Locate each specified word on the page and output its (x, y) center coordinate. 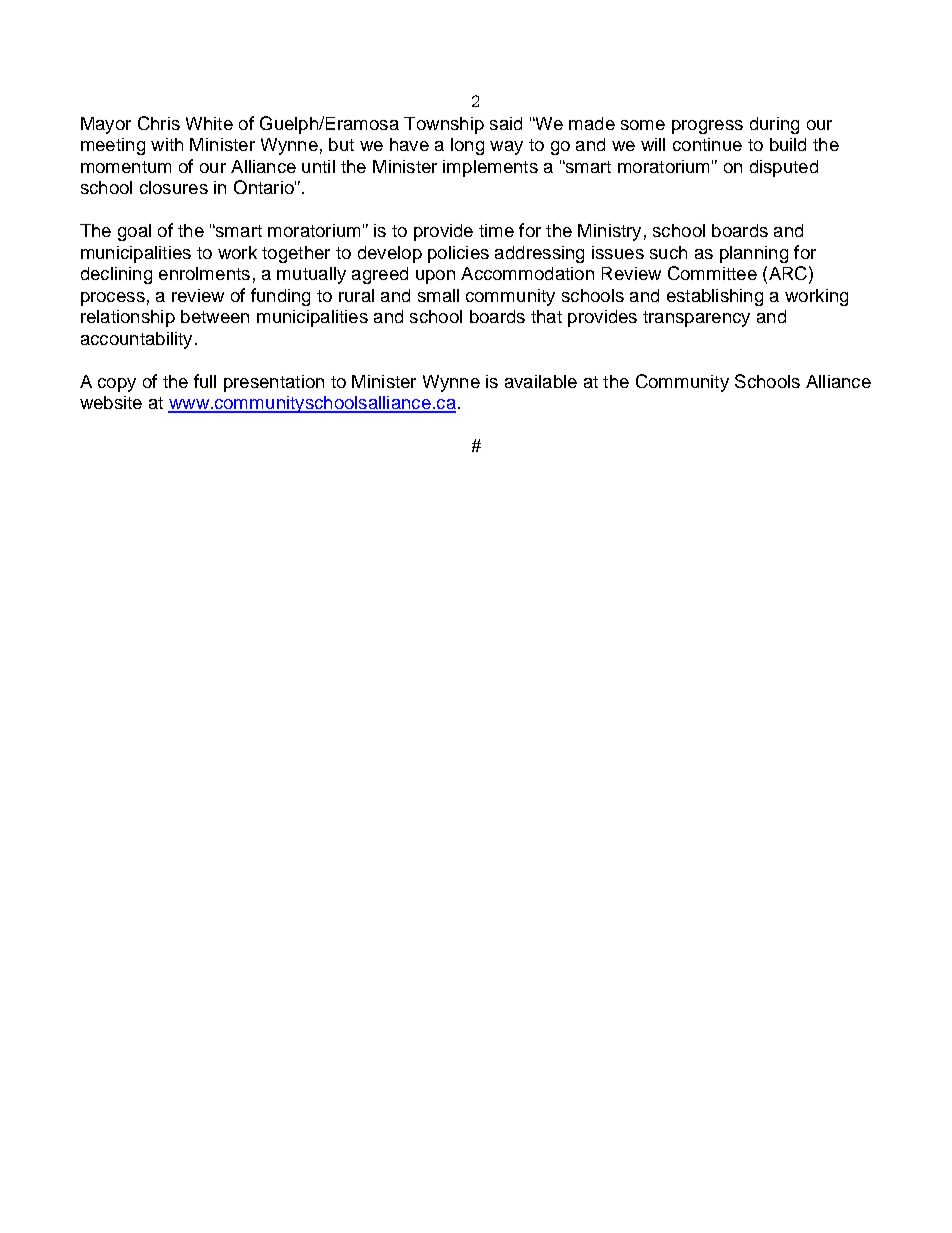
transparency (696, 319)
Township (444, 125)
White (209, 123)
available (541, 381)
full (205, 381)
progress (707, 127)
